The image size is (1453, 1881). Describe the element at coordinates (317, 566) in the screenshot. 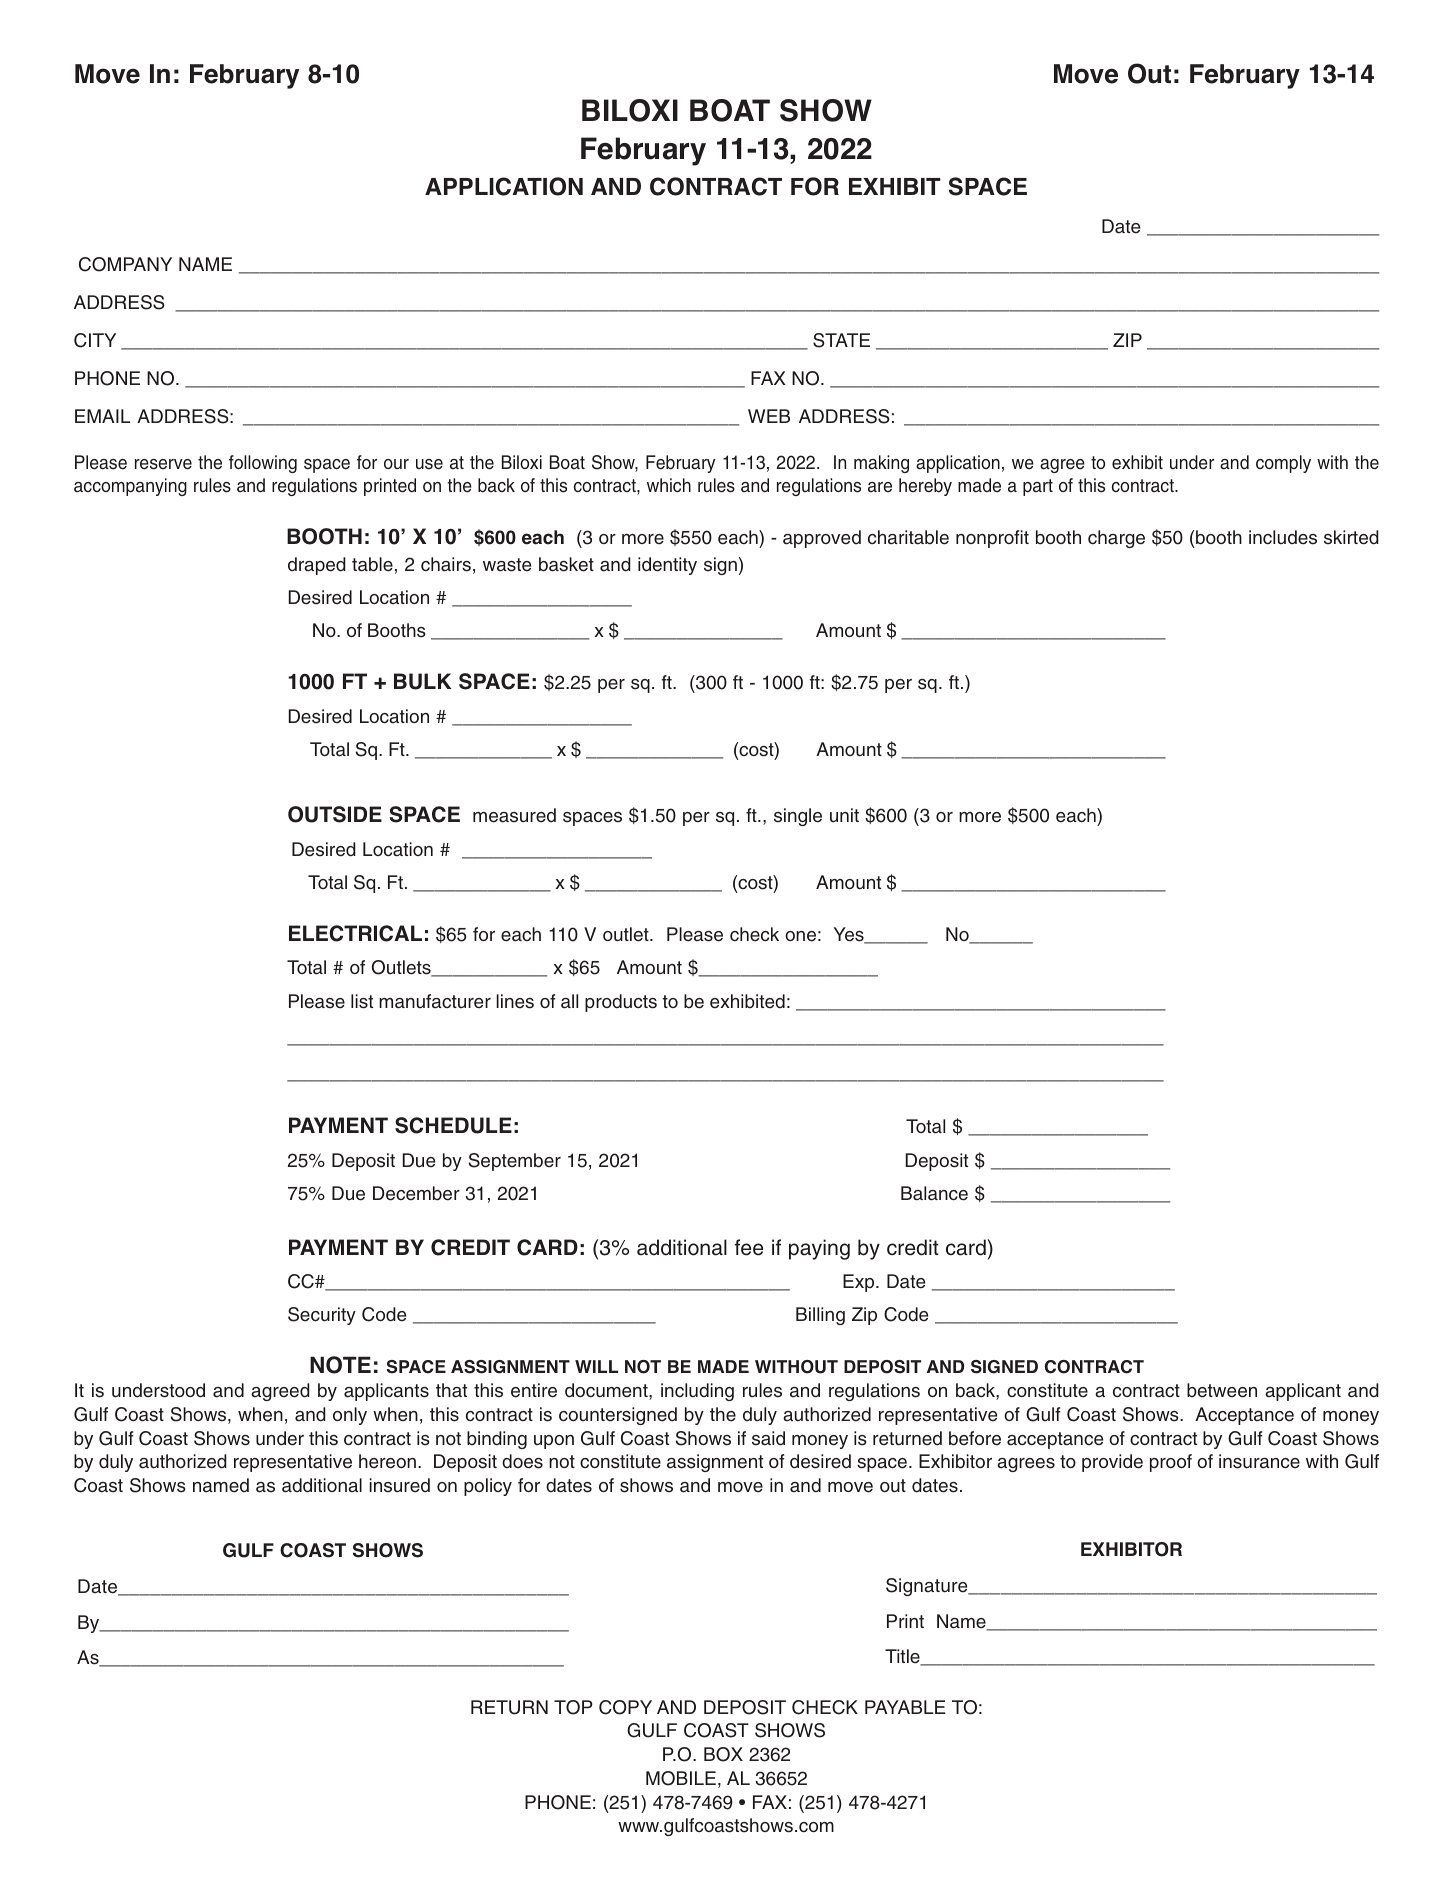

I see `draped` at that location.
